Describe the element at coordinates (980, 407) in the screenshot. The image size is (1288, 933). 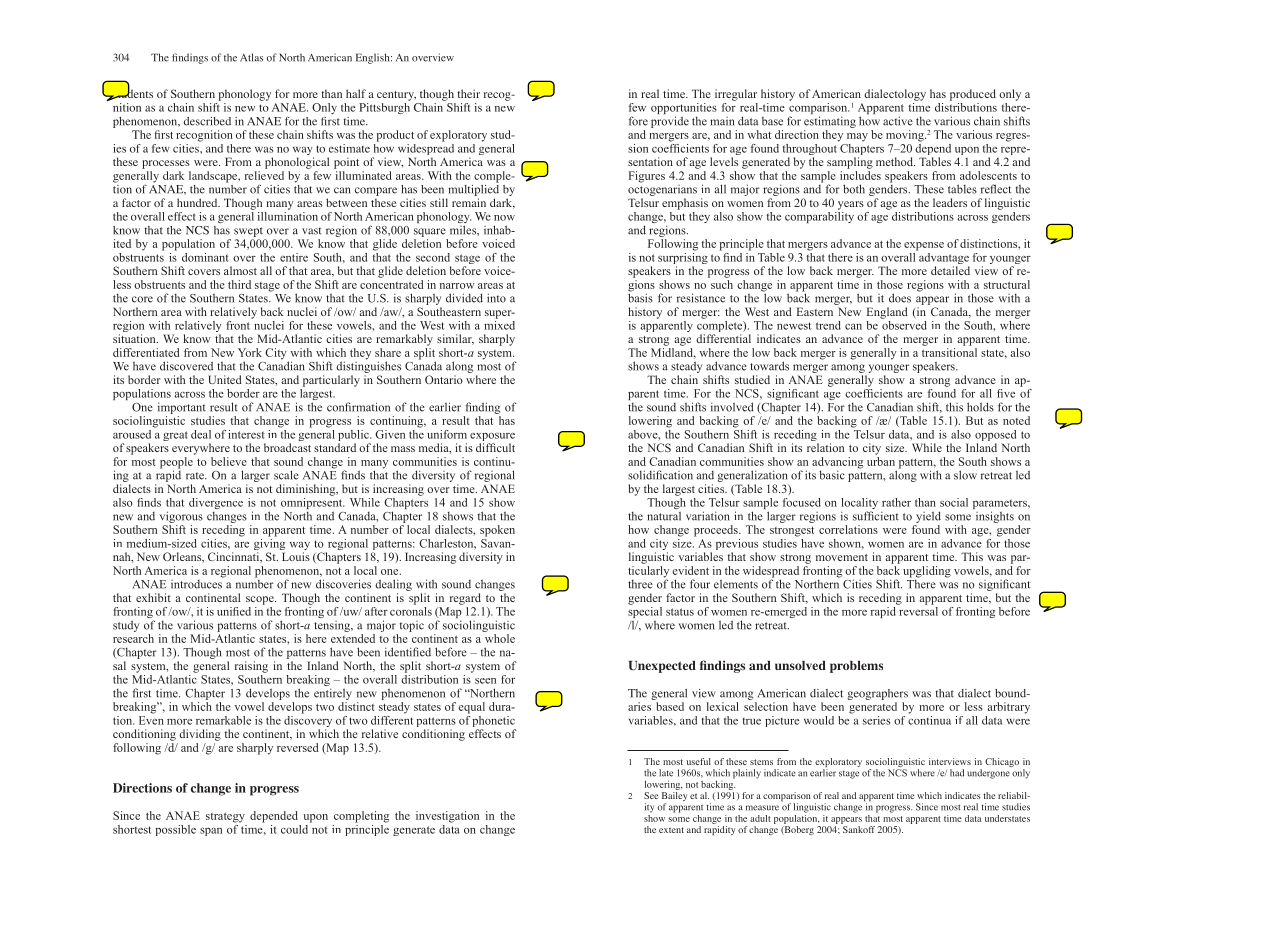
I see `holds` at that location.
